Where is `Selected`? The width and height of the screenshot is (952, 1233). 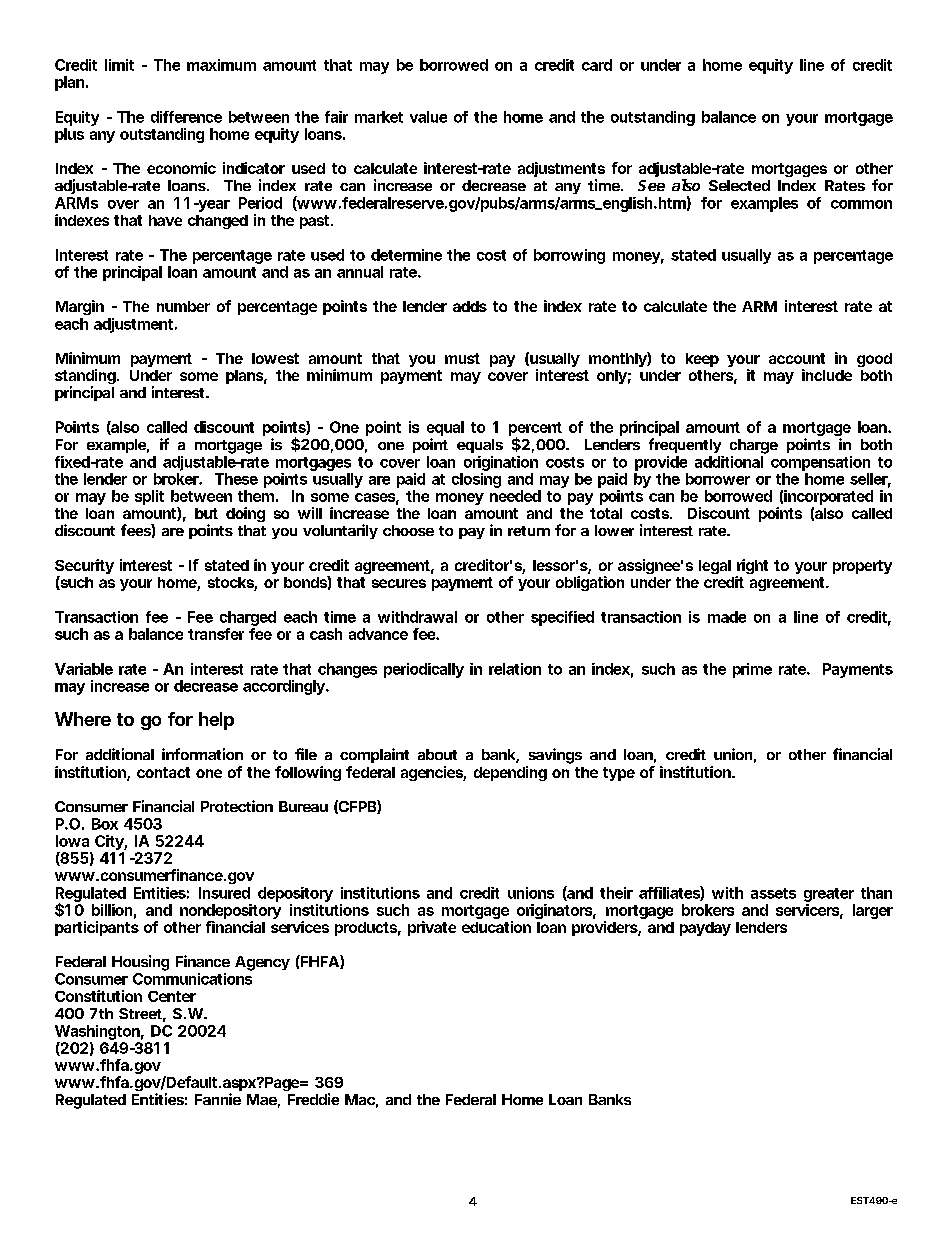
Selected is located at coordinates (739, 185).
